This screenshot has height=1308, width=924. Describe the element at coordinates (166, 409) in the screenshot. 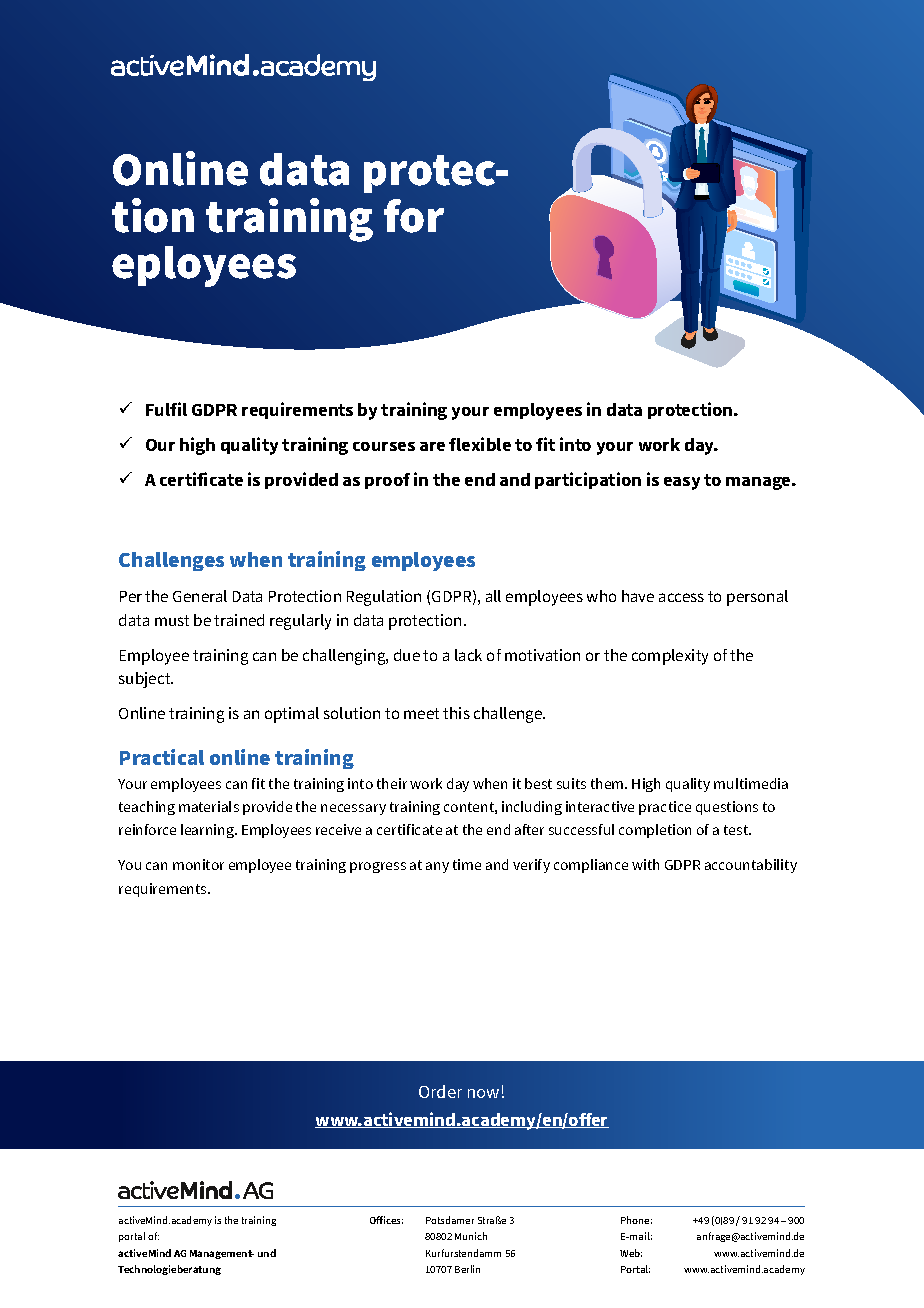

I see `Fulfil` at that location.
